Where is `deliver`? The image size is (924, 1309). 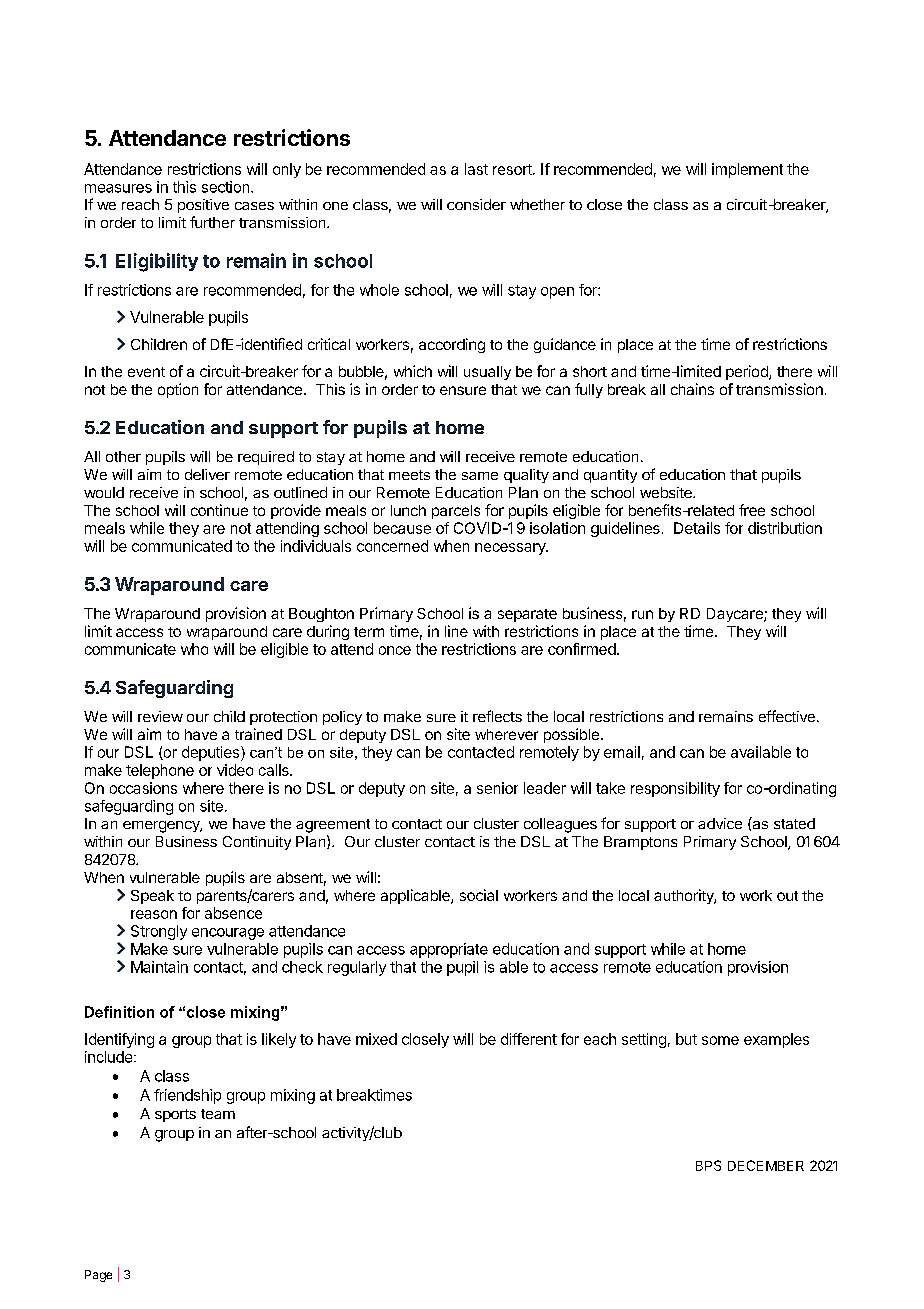 deliver is located at coordinates (207, 474).
